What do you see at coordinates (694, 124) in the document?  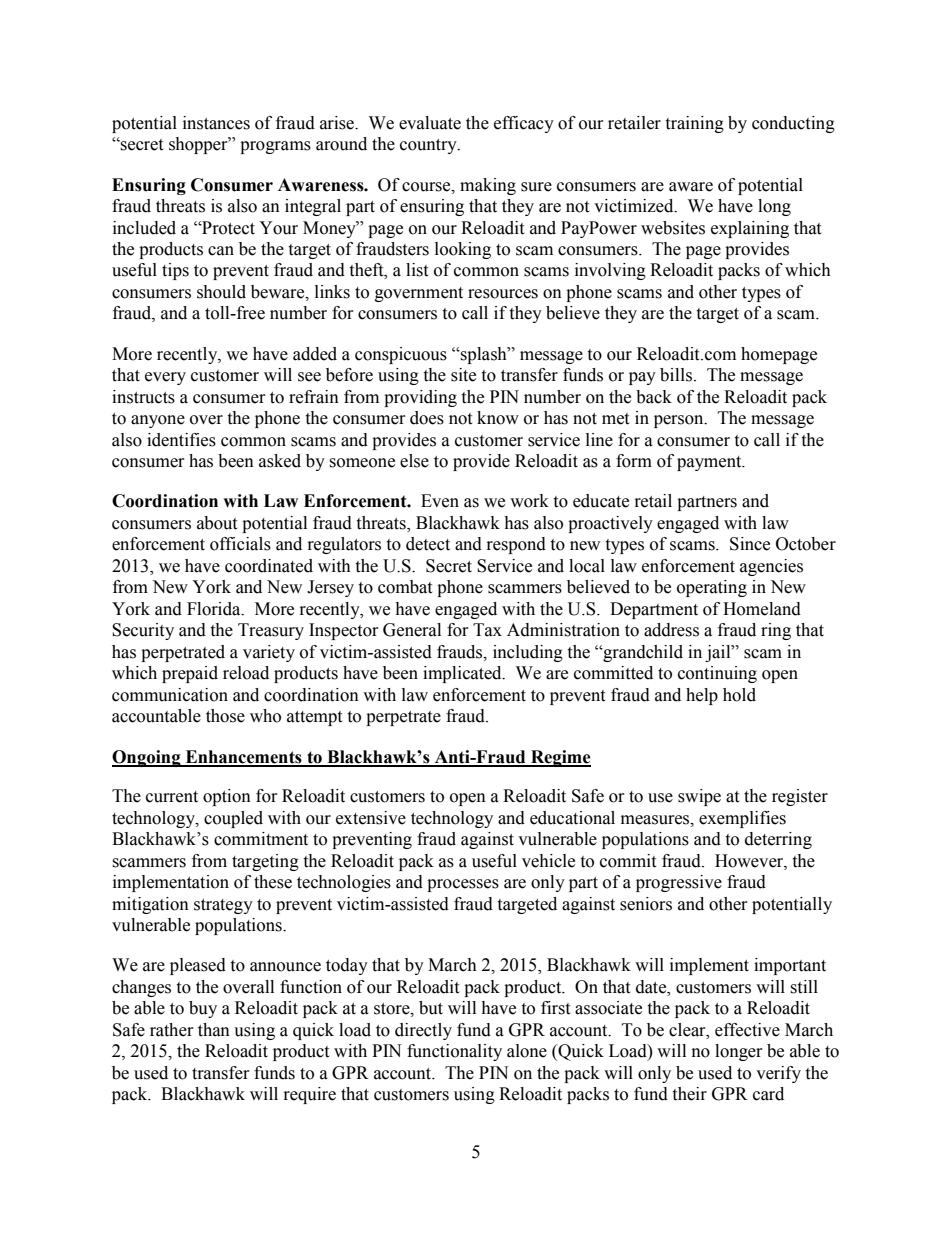 I see `training` at bounding box center [694, 124].
